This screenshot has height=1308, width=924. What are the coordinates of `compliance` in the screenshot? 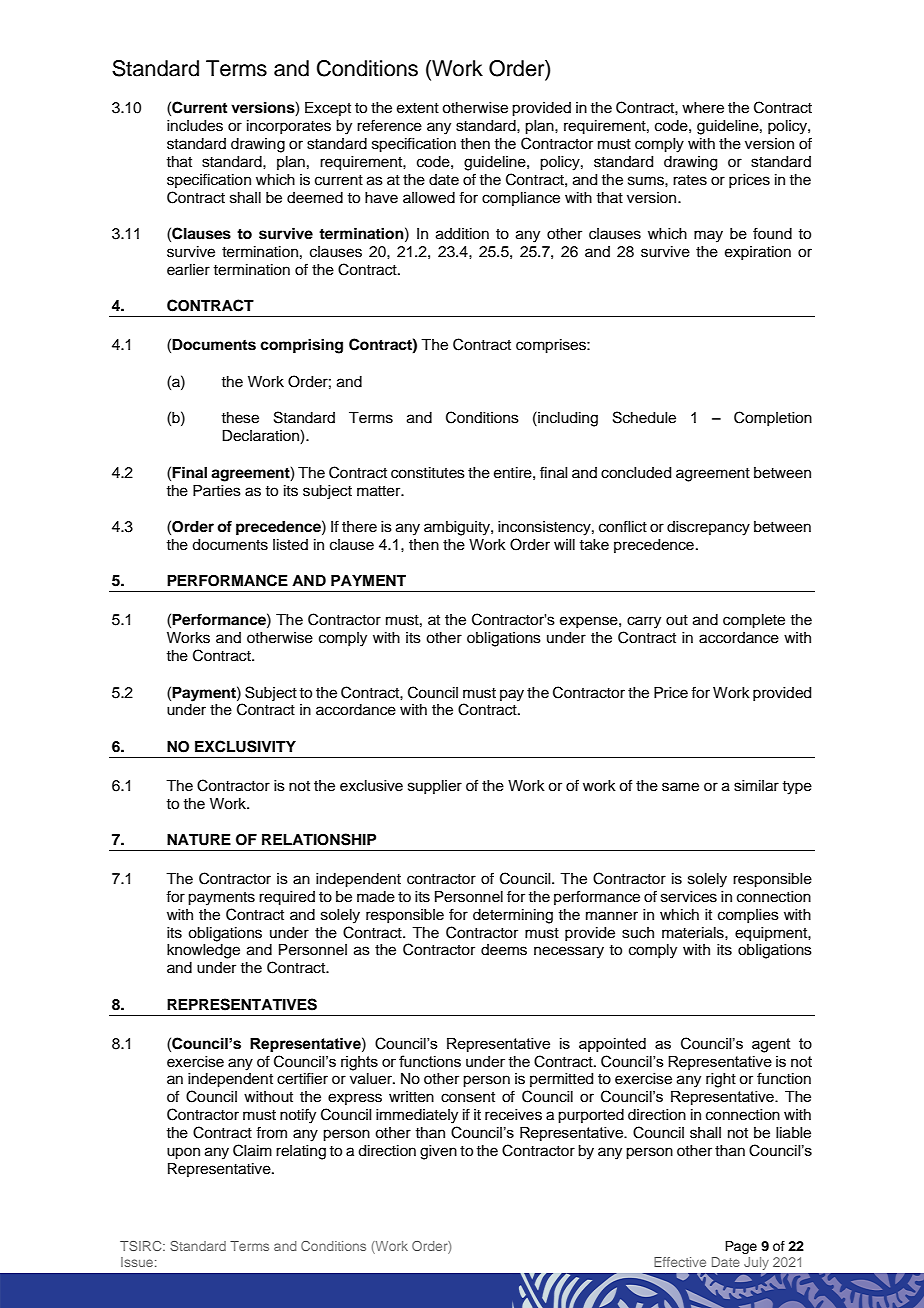 It's located at (521, 199).
